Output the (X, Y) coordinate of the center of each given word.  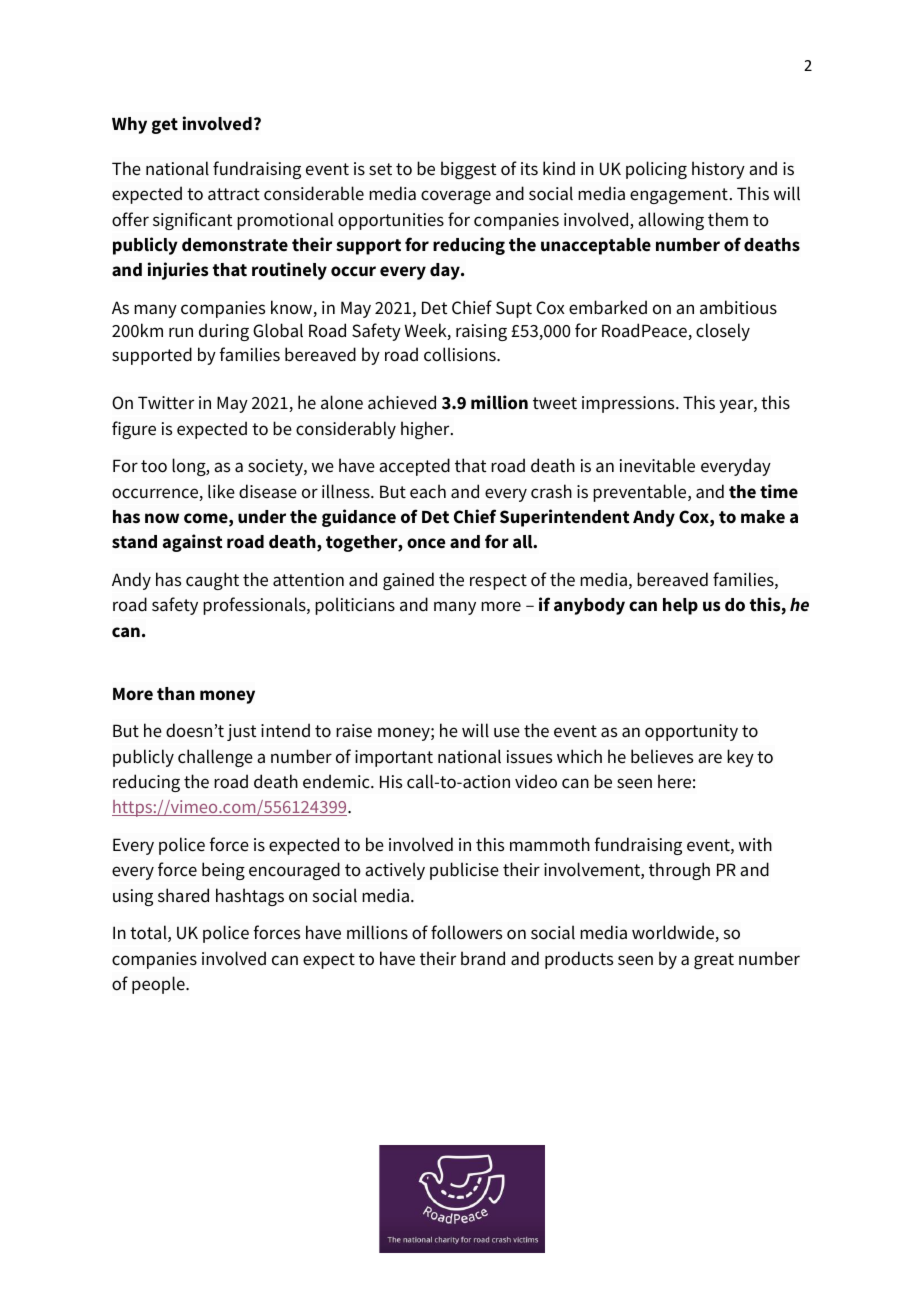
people (159, 985)
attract (234, 194)
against (193, 543)
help (680, 606)
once (426, 543)
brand (483, 958)
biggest (468, 170)
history (718, 170)
